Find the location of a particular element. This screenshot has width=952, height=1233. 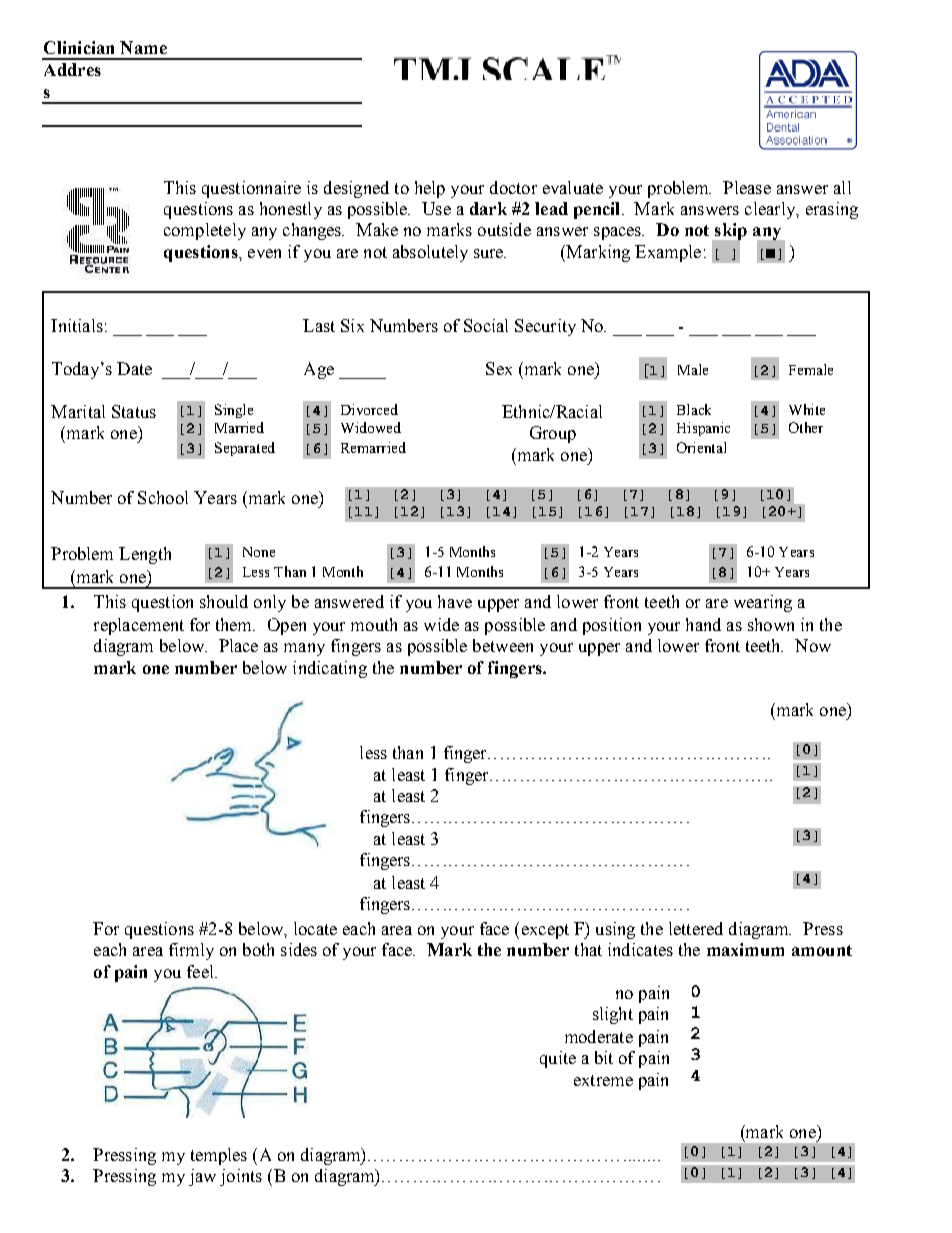

have is located at coordinates (455, 601).
